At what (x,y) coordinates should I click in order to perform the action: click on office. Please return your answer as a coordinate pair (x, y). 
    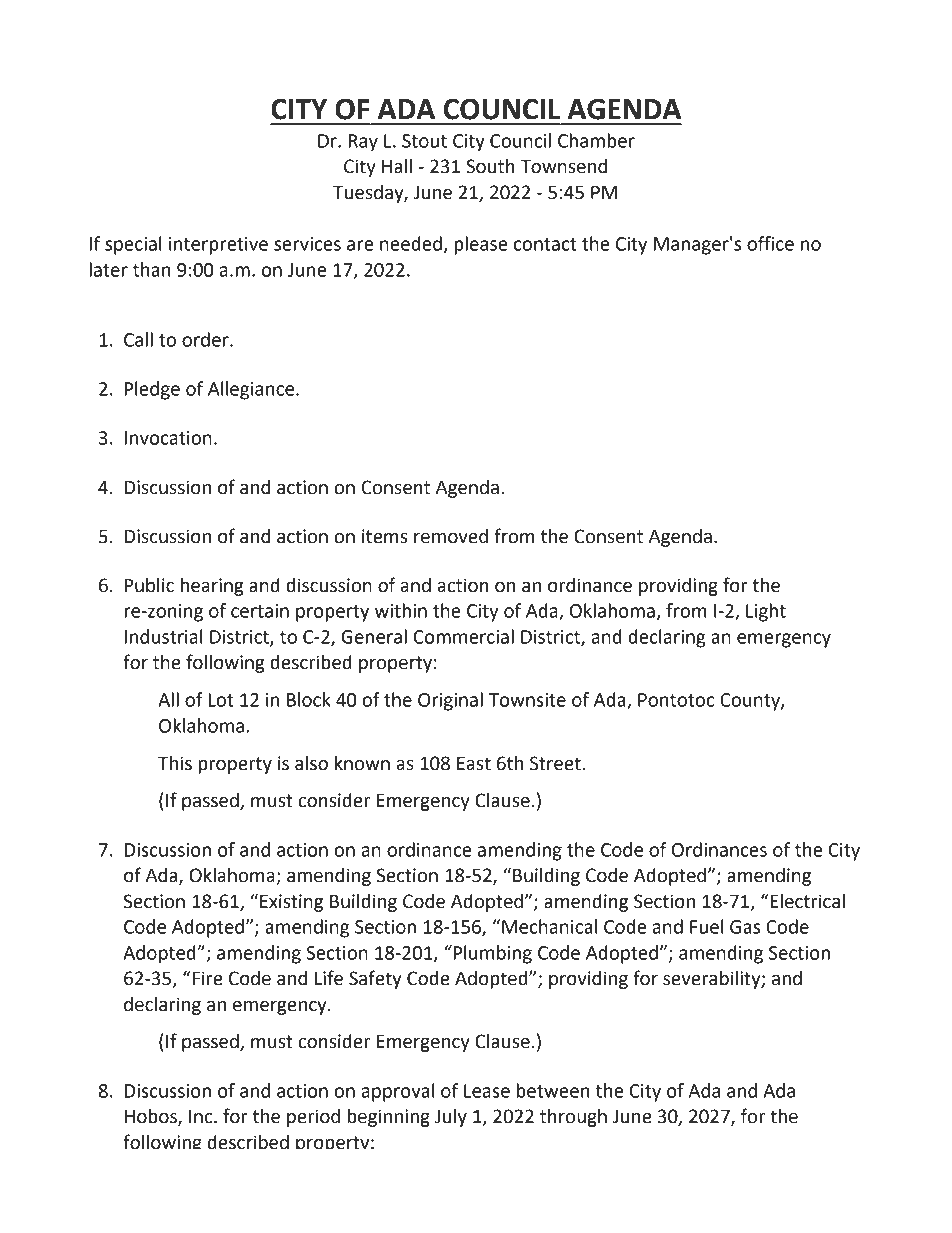
    Looking at the image, I should click on (770, 243).
